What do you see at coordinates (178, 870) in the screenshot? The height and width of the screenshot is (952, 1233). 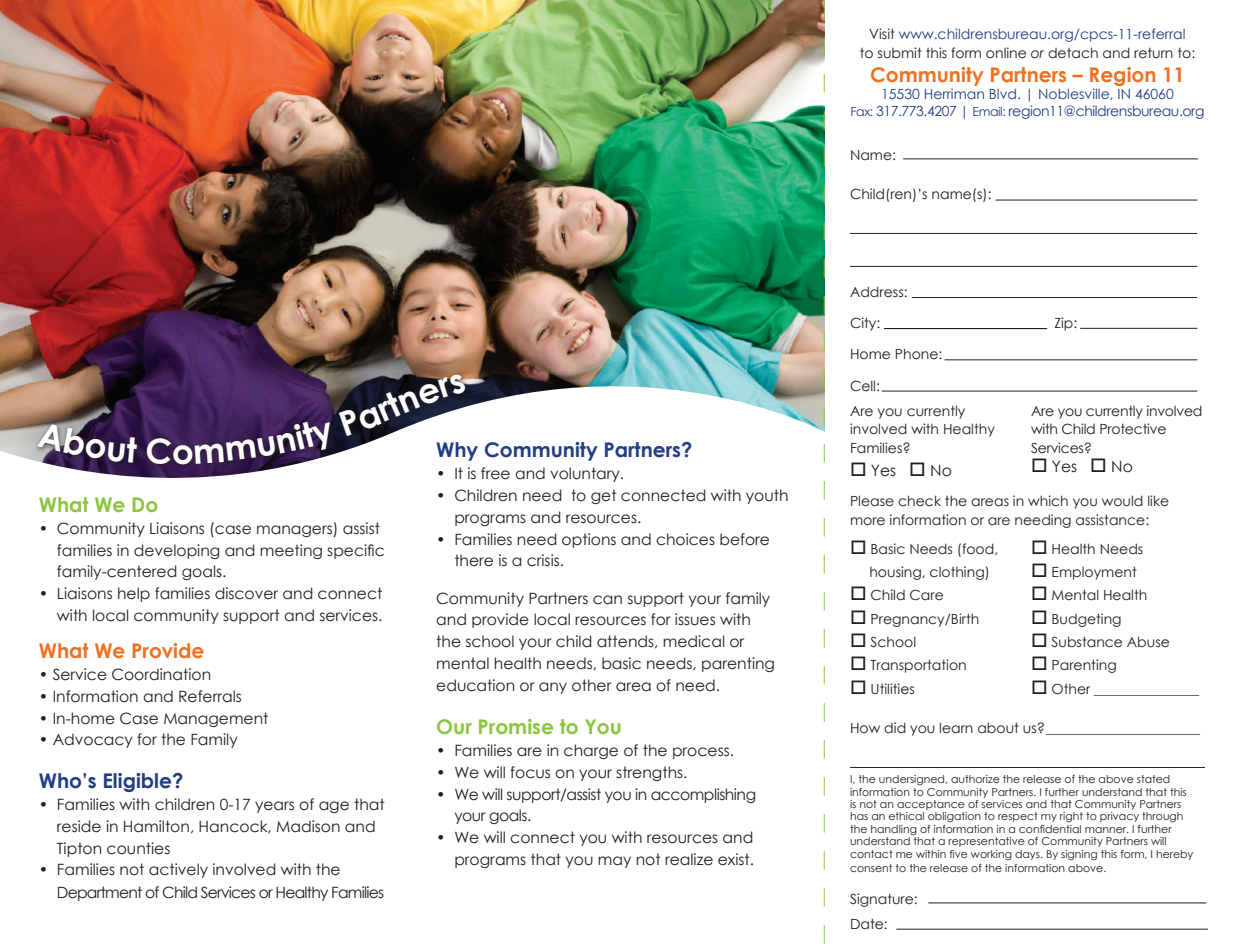 I see `actively` at bounding box center [178, 870].
